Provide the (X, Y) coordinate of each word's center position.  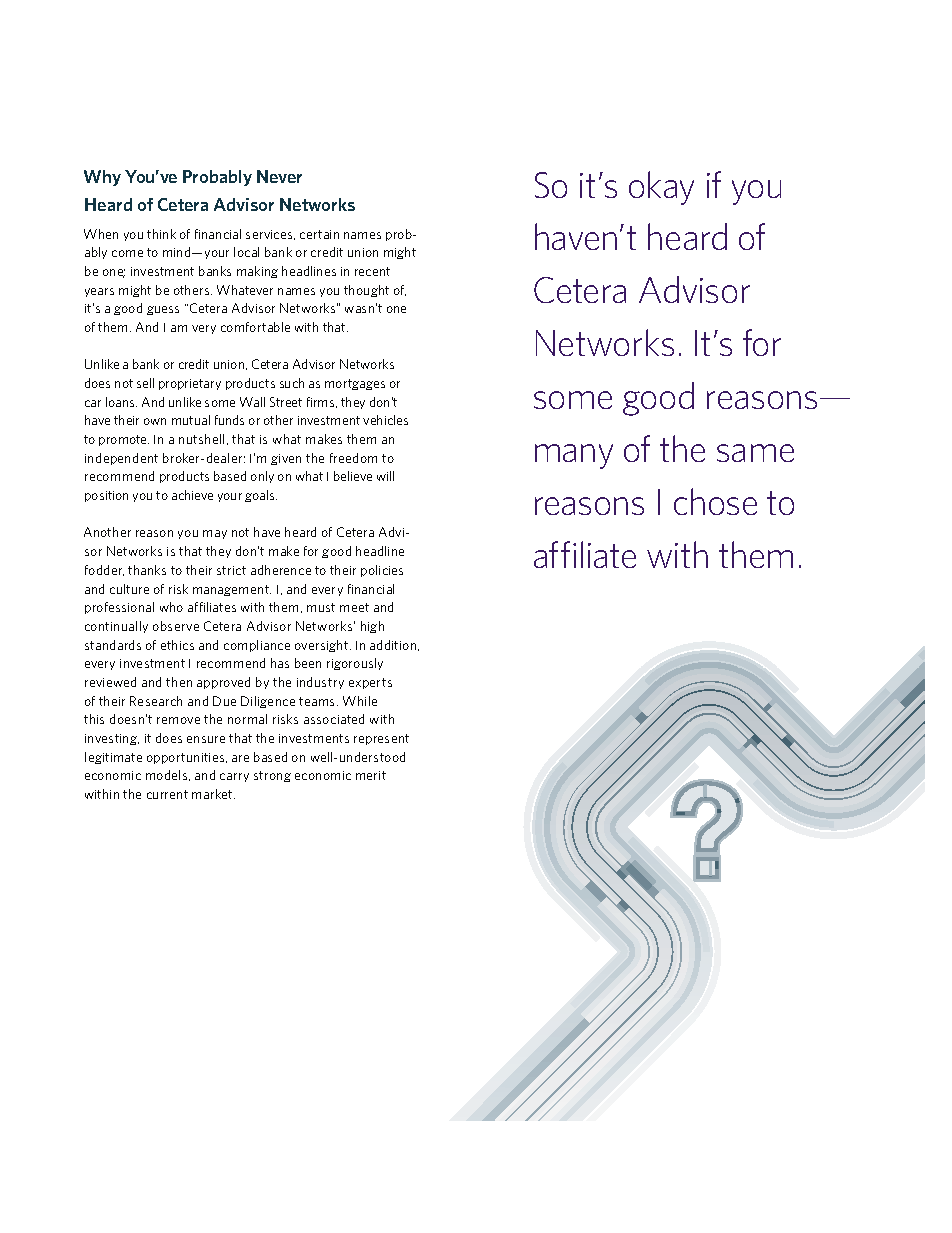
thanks (147, 570)
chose (715, 501)
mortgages (355, 384)
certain (319, 234)
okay (661, 188)
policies (382, 571)
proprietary (190, 384)
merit (371, 775)
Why (102, 178)
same (755, 453)
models (168, 775)
